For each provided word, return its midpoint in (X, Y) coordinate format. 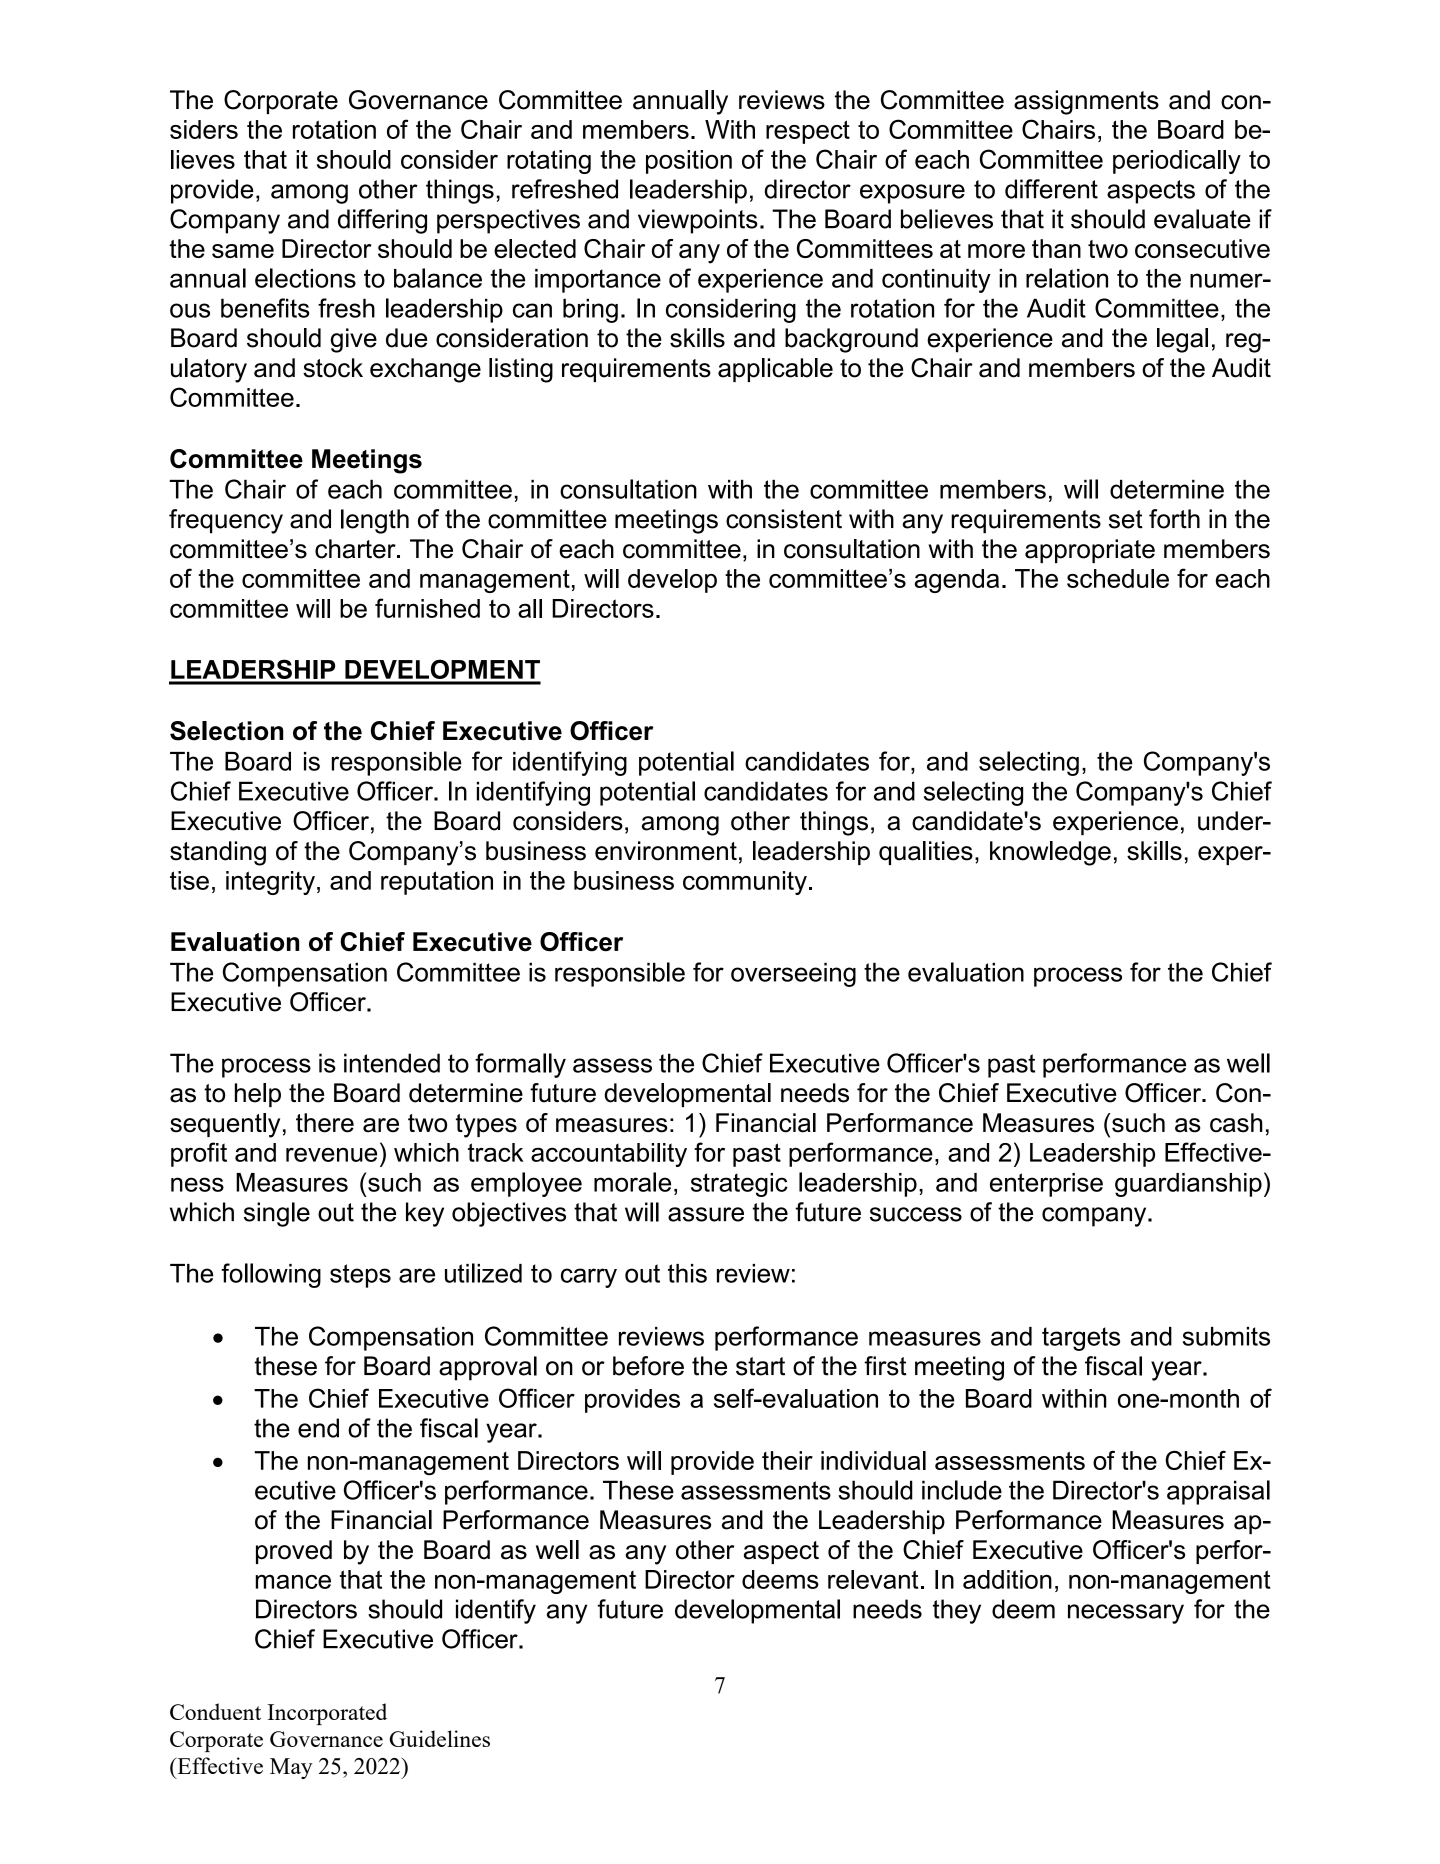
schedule (1118, 578)
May (291, 1768)
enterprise (1046, 1185)
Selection (226, 731)
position (689, 162)
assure (706, 1214)
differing (382, 221)
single (277, 1214)
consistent (784, 519)
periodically (1177, 162)
